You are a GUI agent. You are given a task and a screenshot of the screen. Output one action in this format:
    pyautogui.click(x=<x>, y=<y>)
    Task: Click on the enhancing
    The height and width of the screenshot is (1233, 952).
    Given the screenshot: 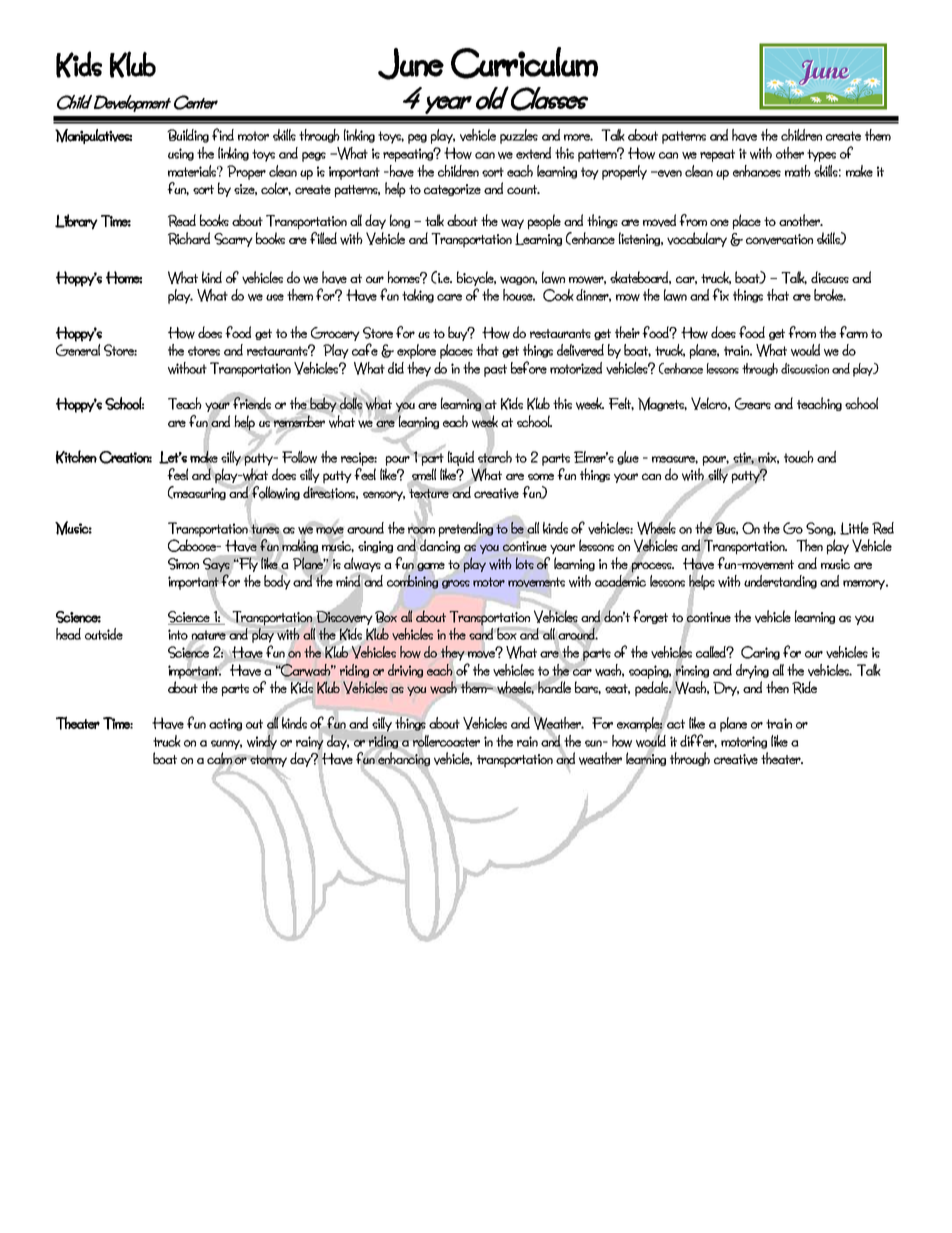 What is the action you would take?
    pyautogui.click(x=403, y=759)
